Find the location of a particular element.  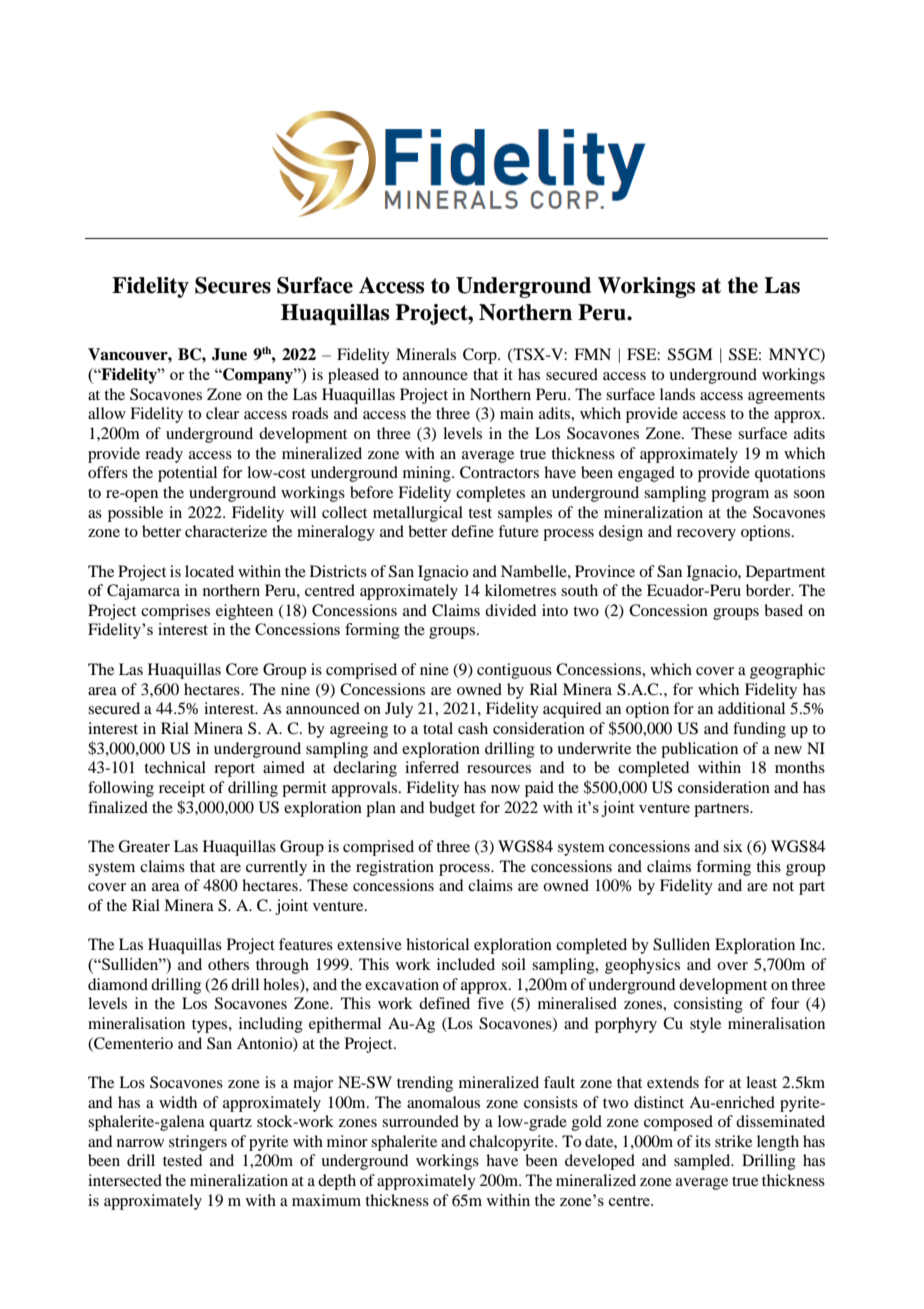

Corp is located at coordinates (481, 356).
